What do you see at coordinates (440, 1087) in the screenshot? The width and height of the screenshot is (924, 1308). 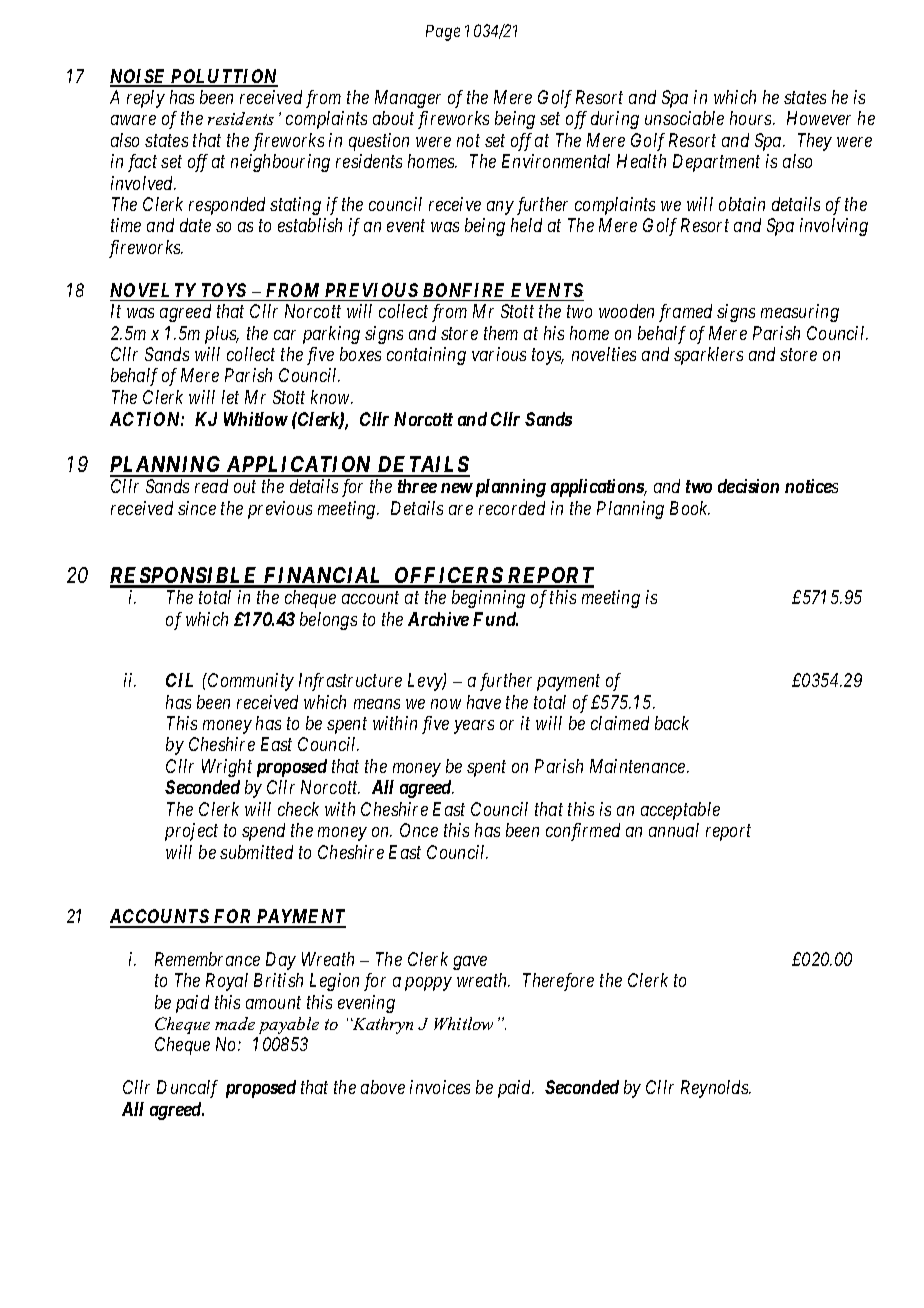 I see `invoices` at bounding box center [440, 1087].
